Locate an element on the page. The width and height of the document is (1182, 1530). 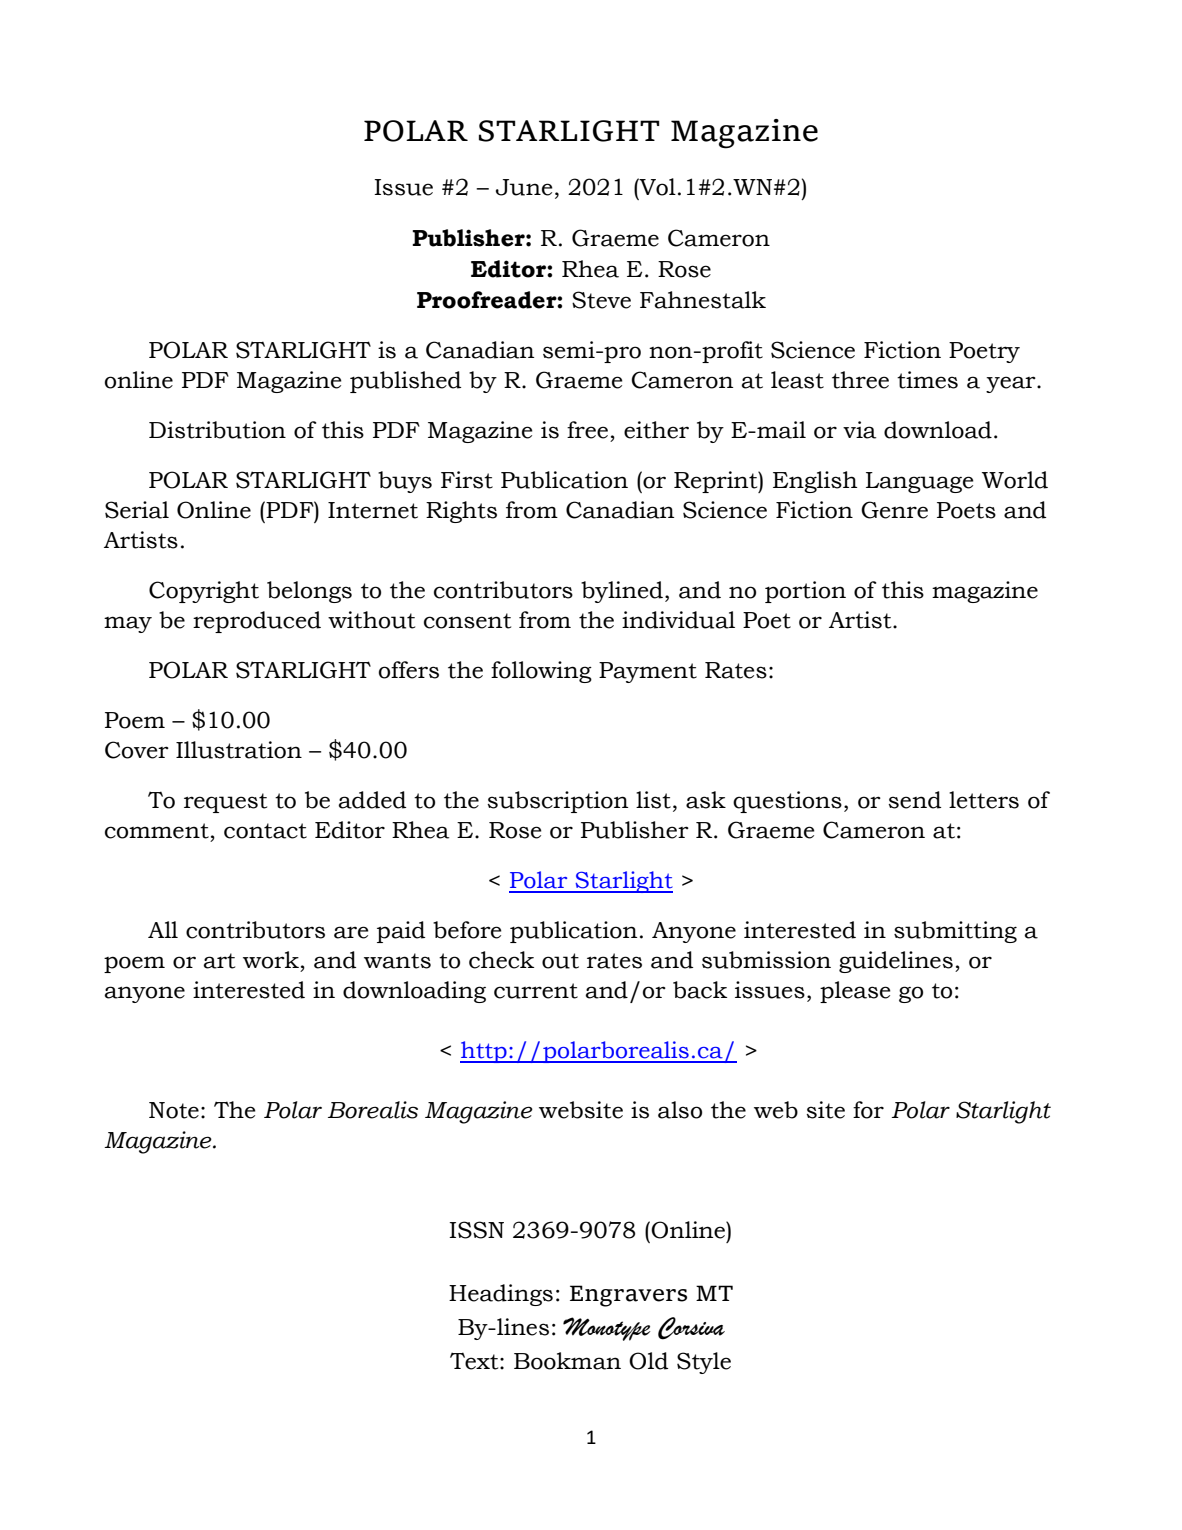
Steve is located at coordinates (601, 300).
